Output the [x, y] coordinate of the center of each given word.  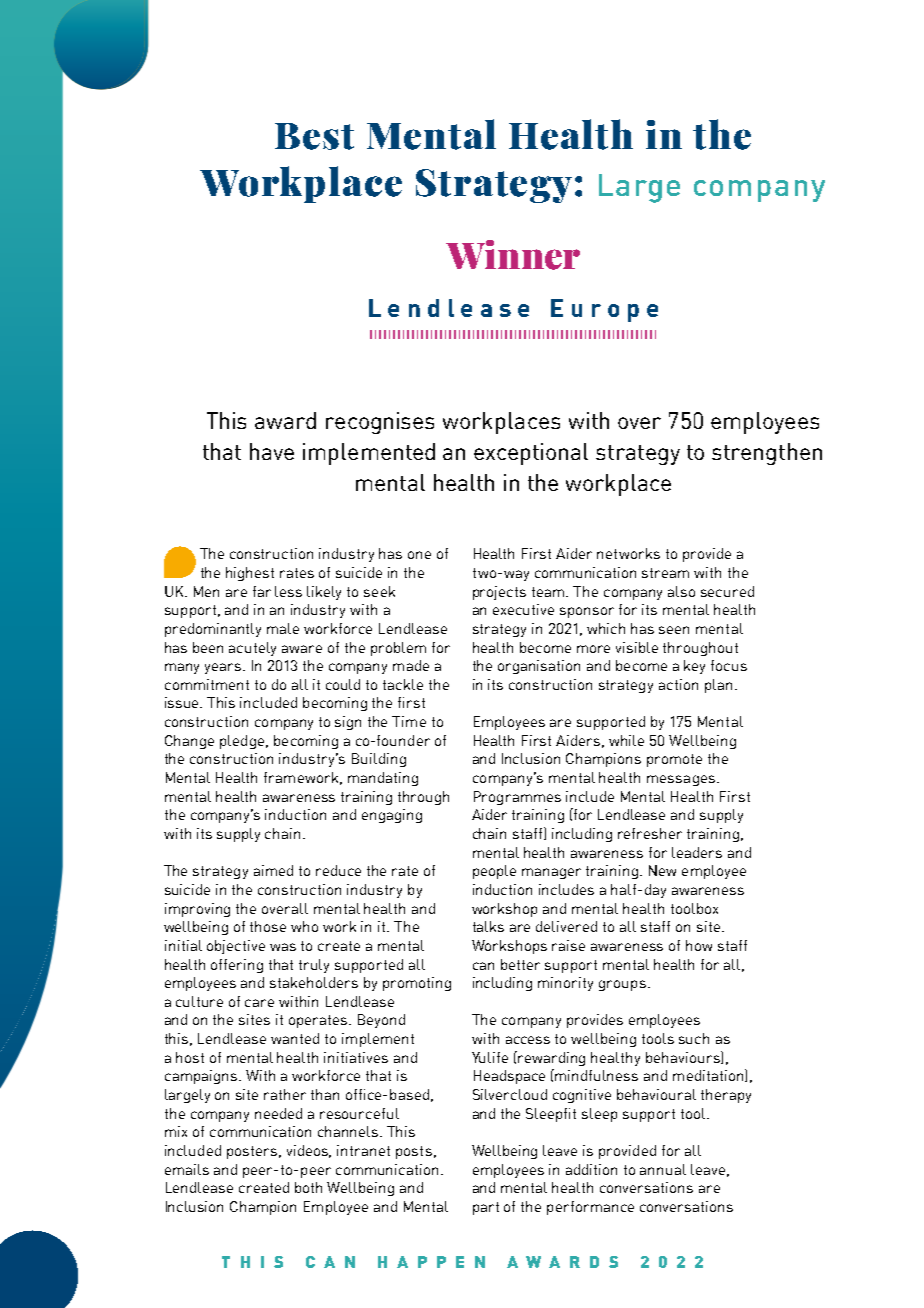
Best [314, 136]
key [694, 667]
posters [252, 1152]
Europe [604, 310]
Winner [513, 255]
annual [663, 1169]
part [486, 1208]
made [411, 665]
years [224, 668]
